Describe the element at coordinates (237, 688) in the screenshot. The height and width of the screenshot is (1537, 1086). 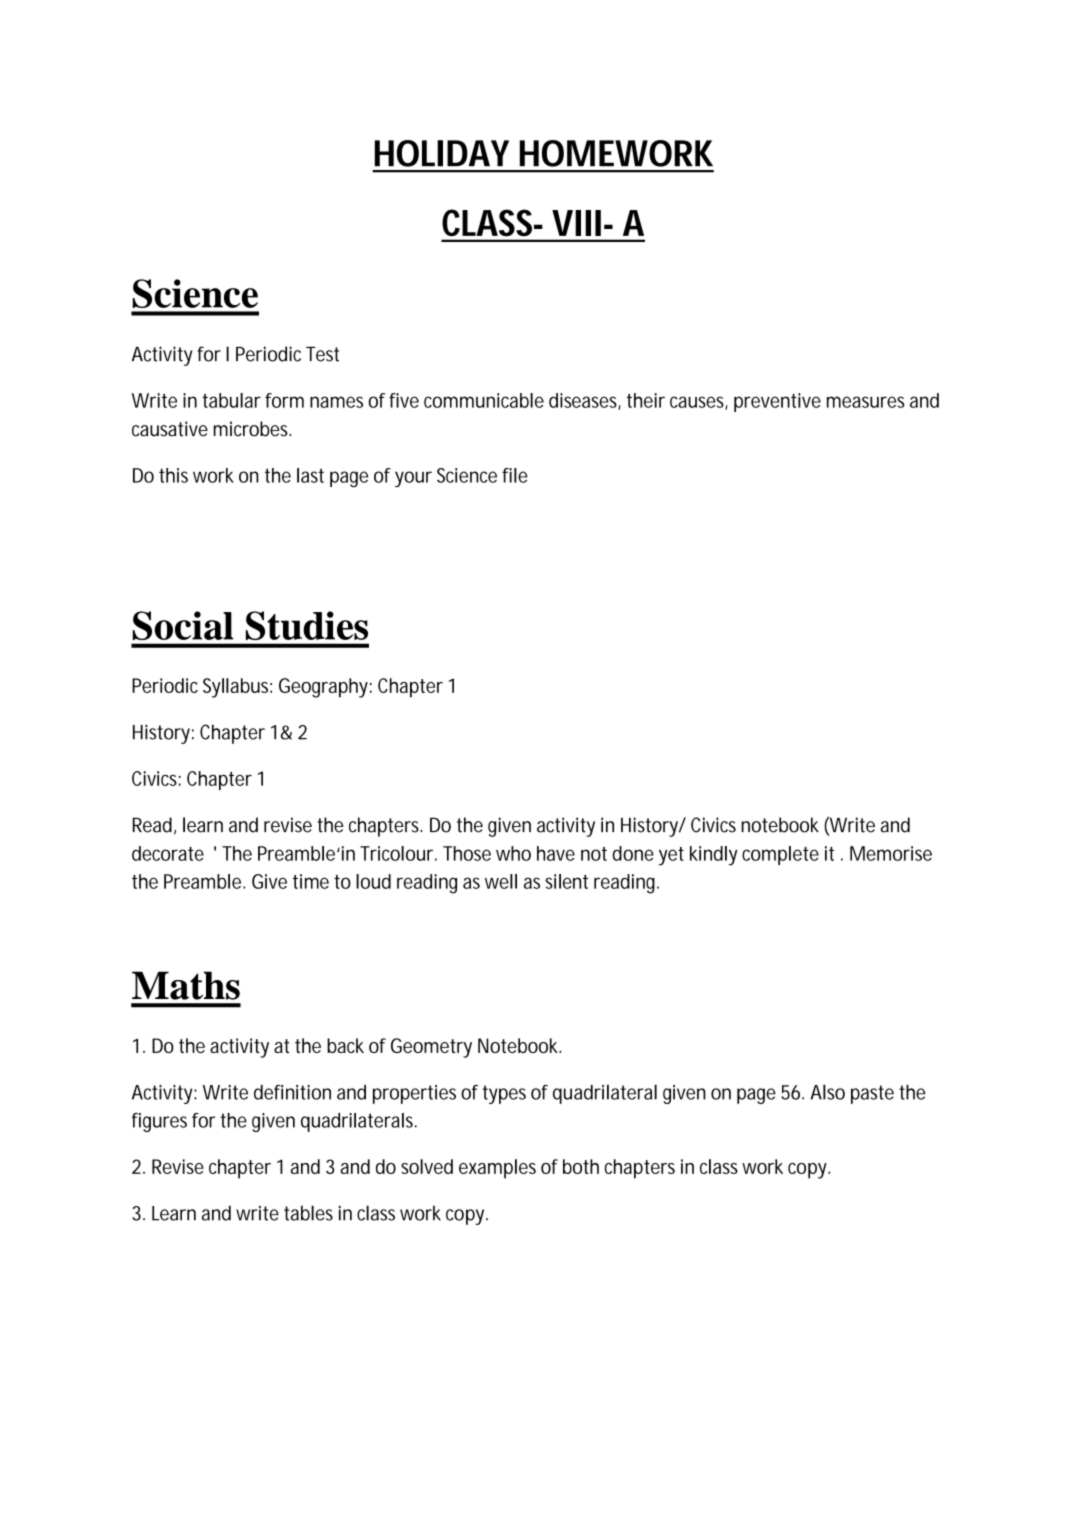
I see `Syllabus` at that location.
